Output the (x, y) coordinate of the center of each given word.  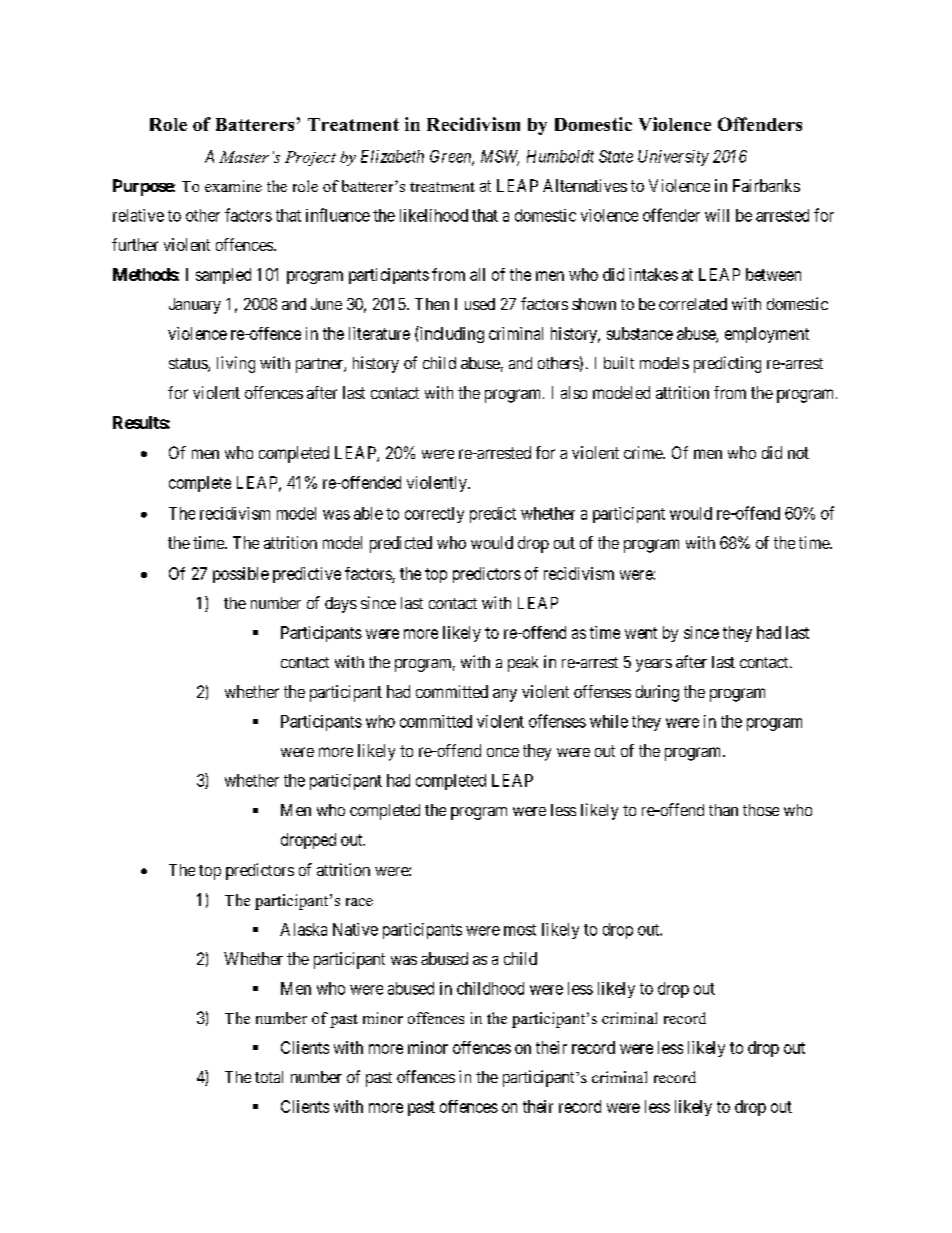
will (717, 215)
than (723, 810)
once (503, 752)
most (520, 930)
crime (644, 452)
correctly (434, 515)
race (359, 902)
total (269, 1077)
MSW (500, 157)
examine (233, 186)
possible (241, 575)
